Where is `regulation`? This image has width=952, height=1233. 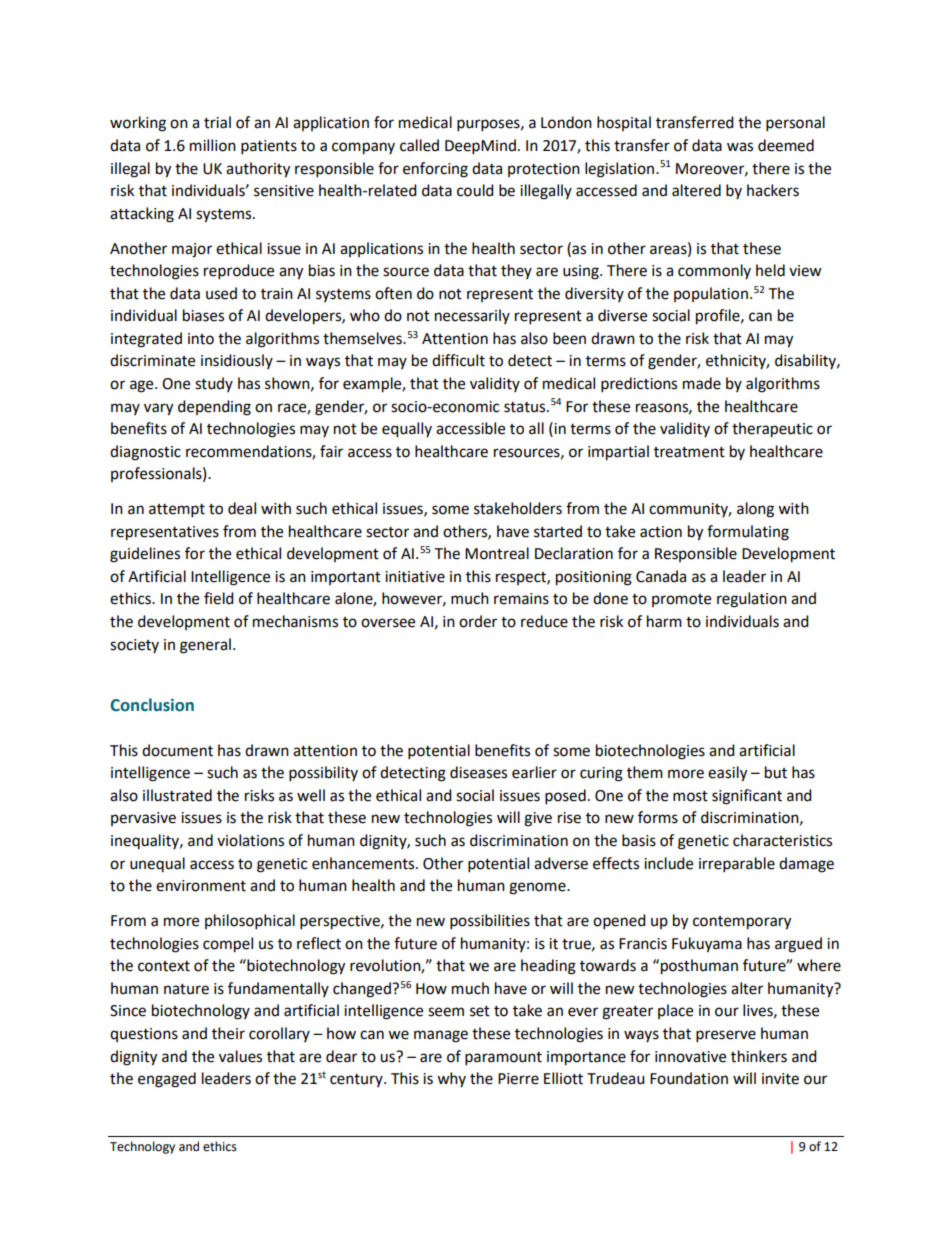 regulation is located at coordinates (752, 600).
